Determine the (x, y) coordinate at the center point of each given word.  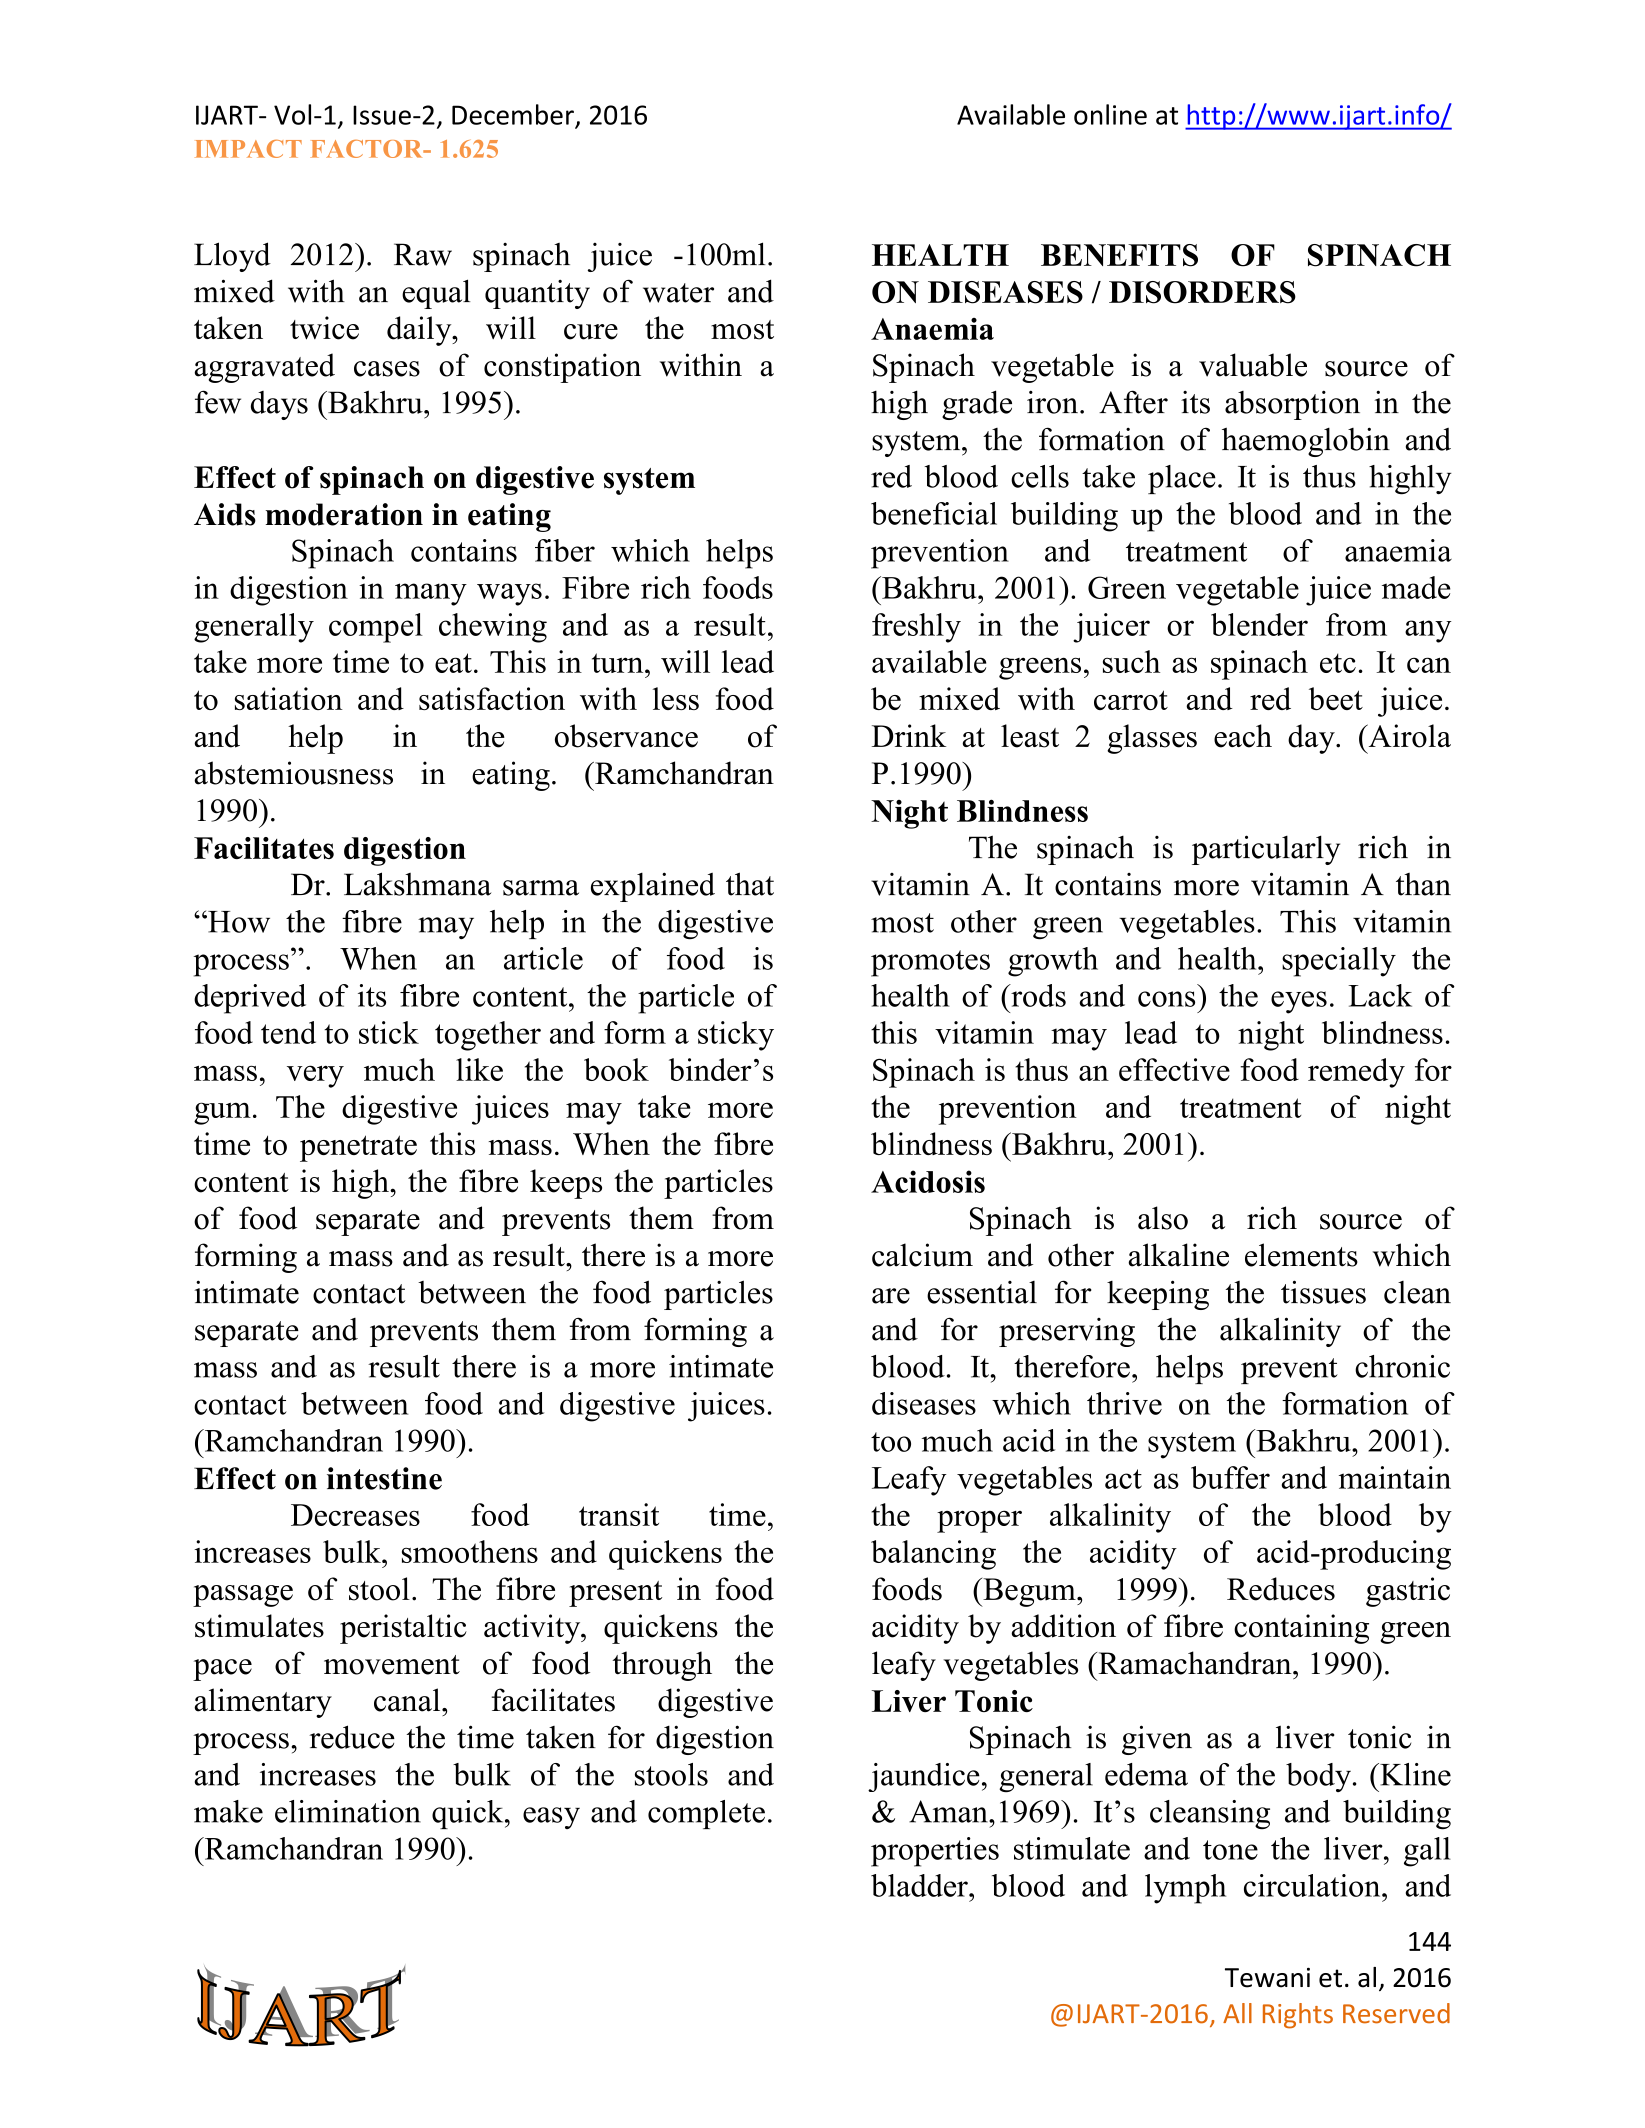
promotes (930, 963)
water (678, 293)
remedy (1356, 1073)
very (315, 1076)
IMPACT (248, 149)
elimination (348, 1811)
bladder (920, 1885)
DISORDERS (1202, 292)
